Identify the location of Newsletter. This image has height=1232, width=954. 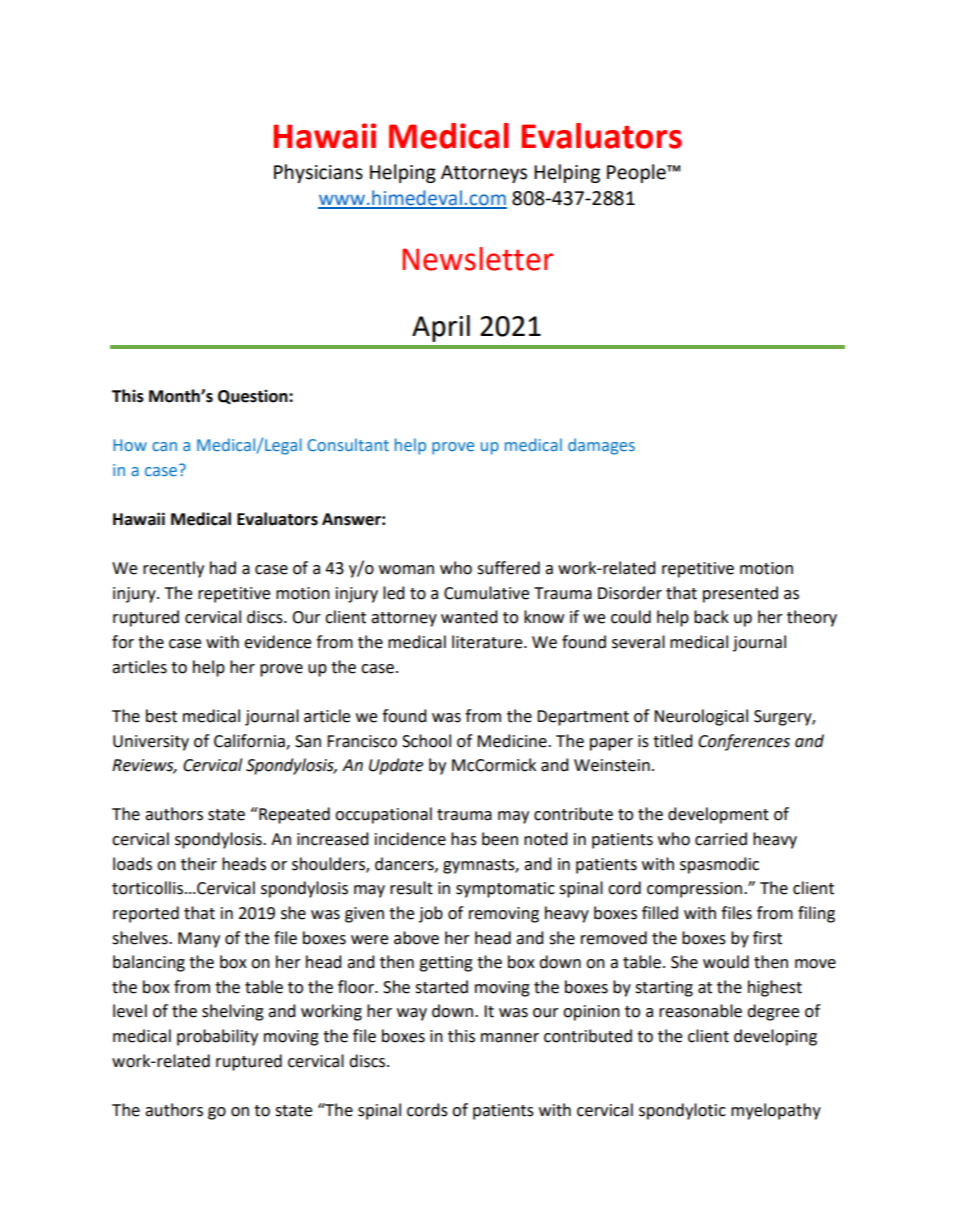
(477, 259).
